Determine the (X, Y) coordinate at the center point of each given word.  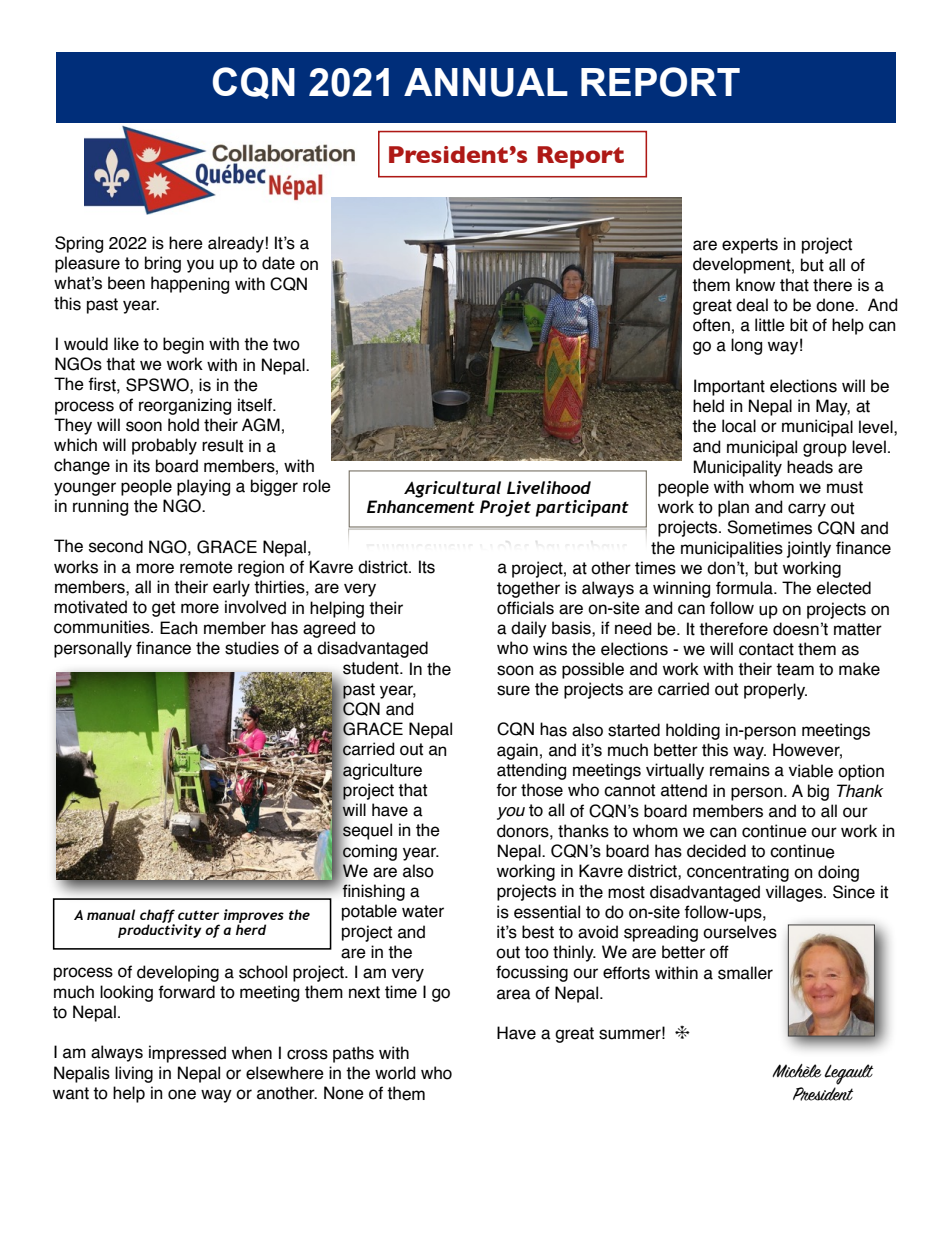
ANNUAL (486, 82)
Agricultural (452, 489)
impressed (187, 1054)
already (236, 244)
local (739, 426)
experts (750, 246)
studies (252, 648)
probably (164, 446)
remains (740, 770)
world (395, 1073)
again (517, 751)
